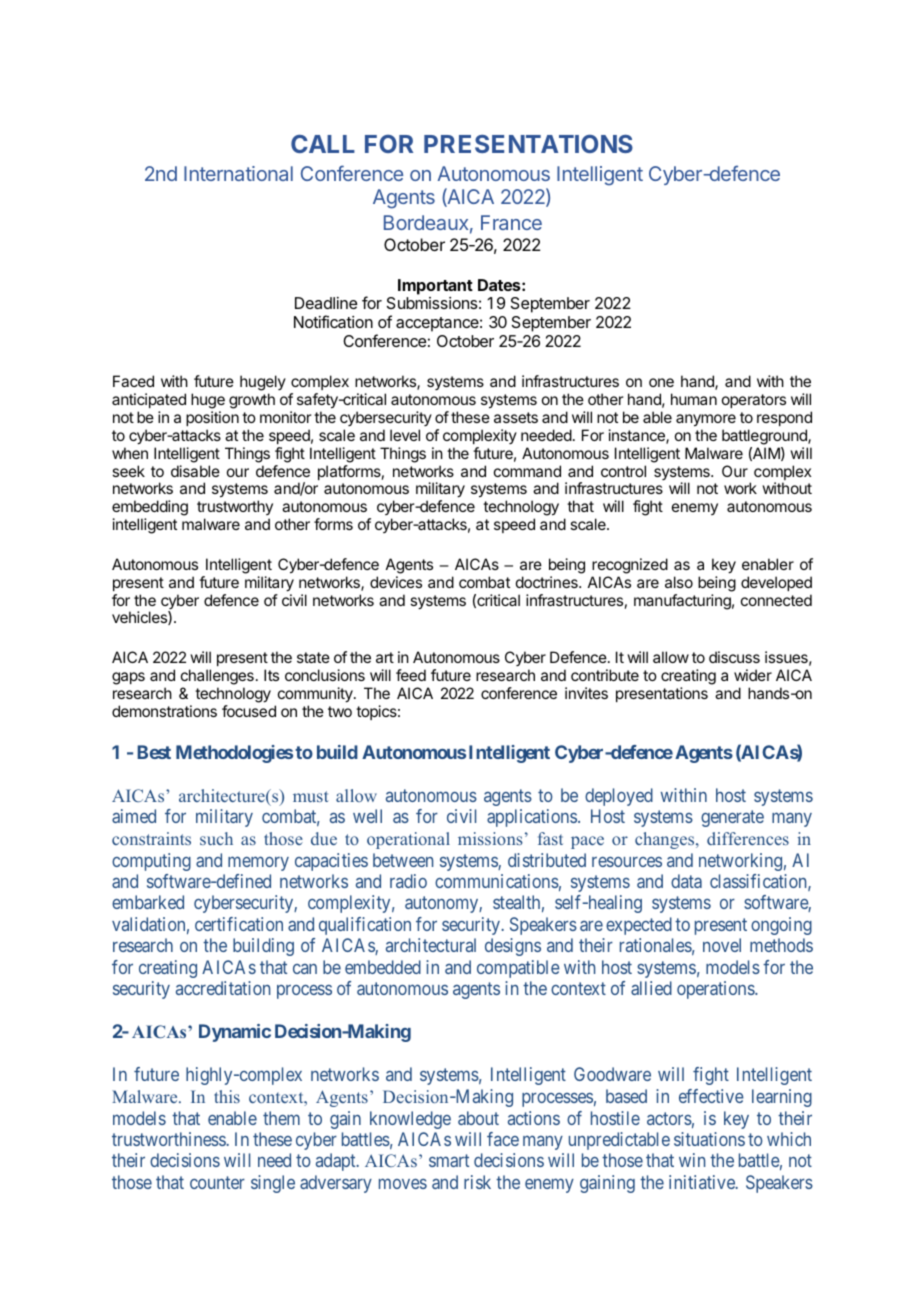 Image resolution: width=924 pixels, height=1308 pixels. I want to click on one, so click(661, 382).
